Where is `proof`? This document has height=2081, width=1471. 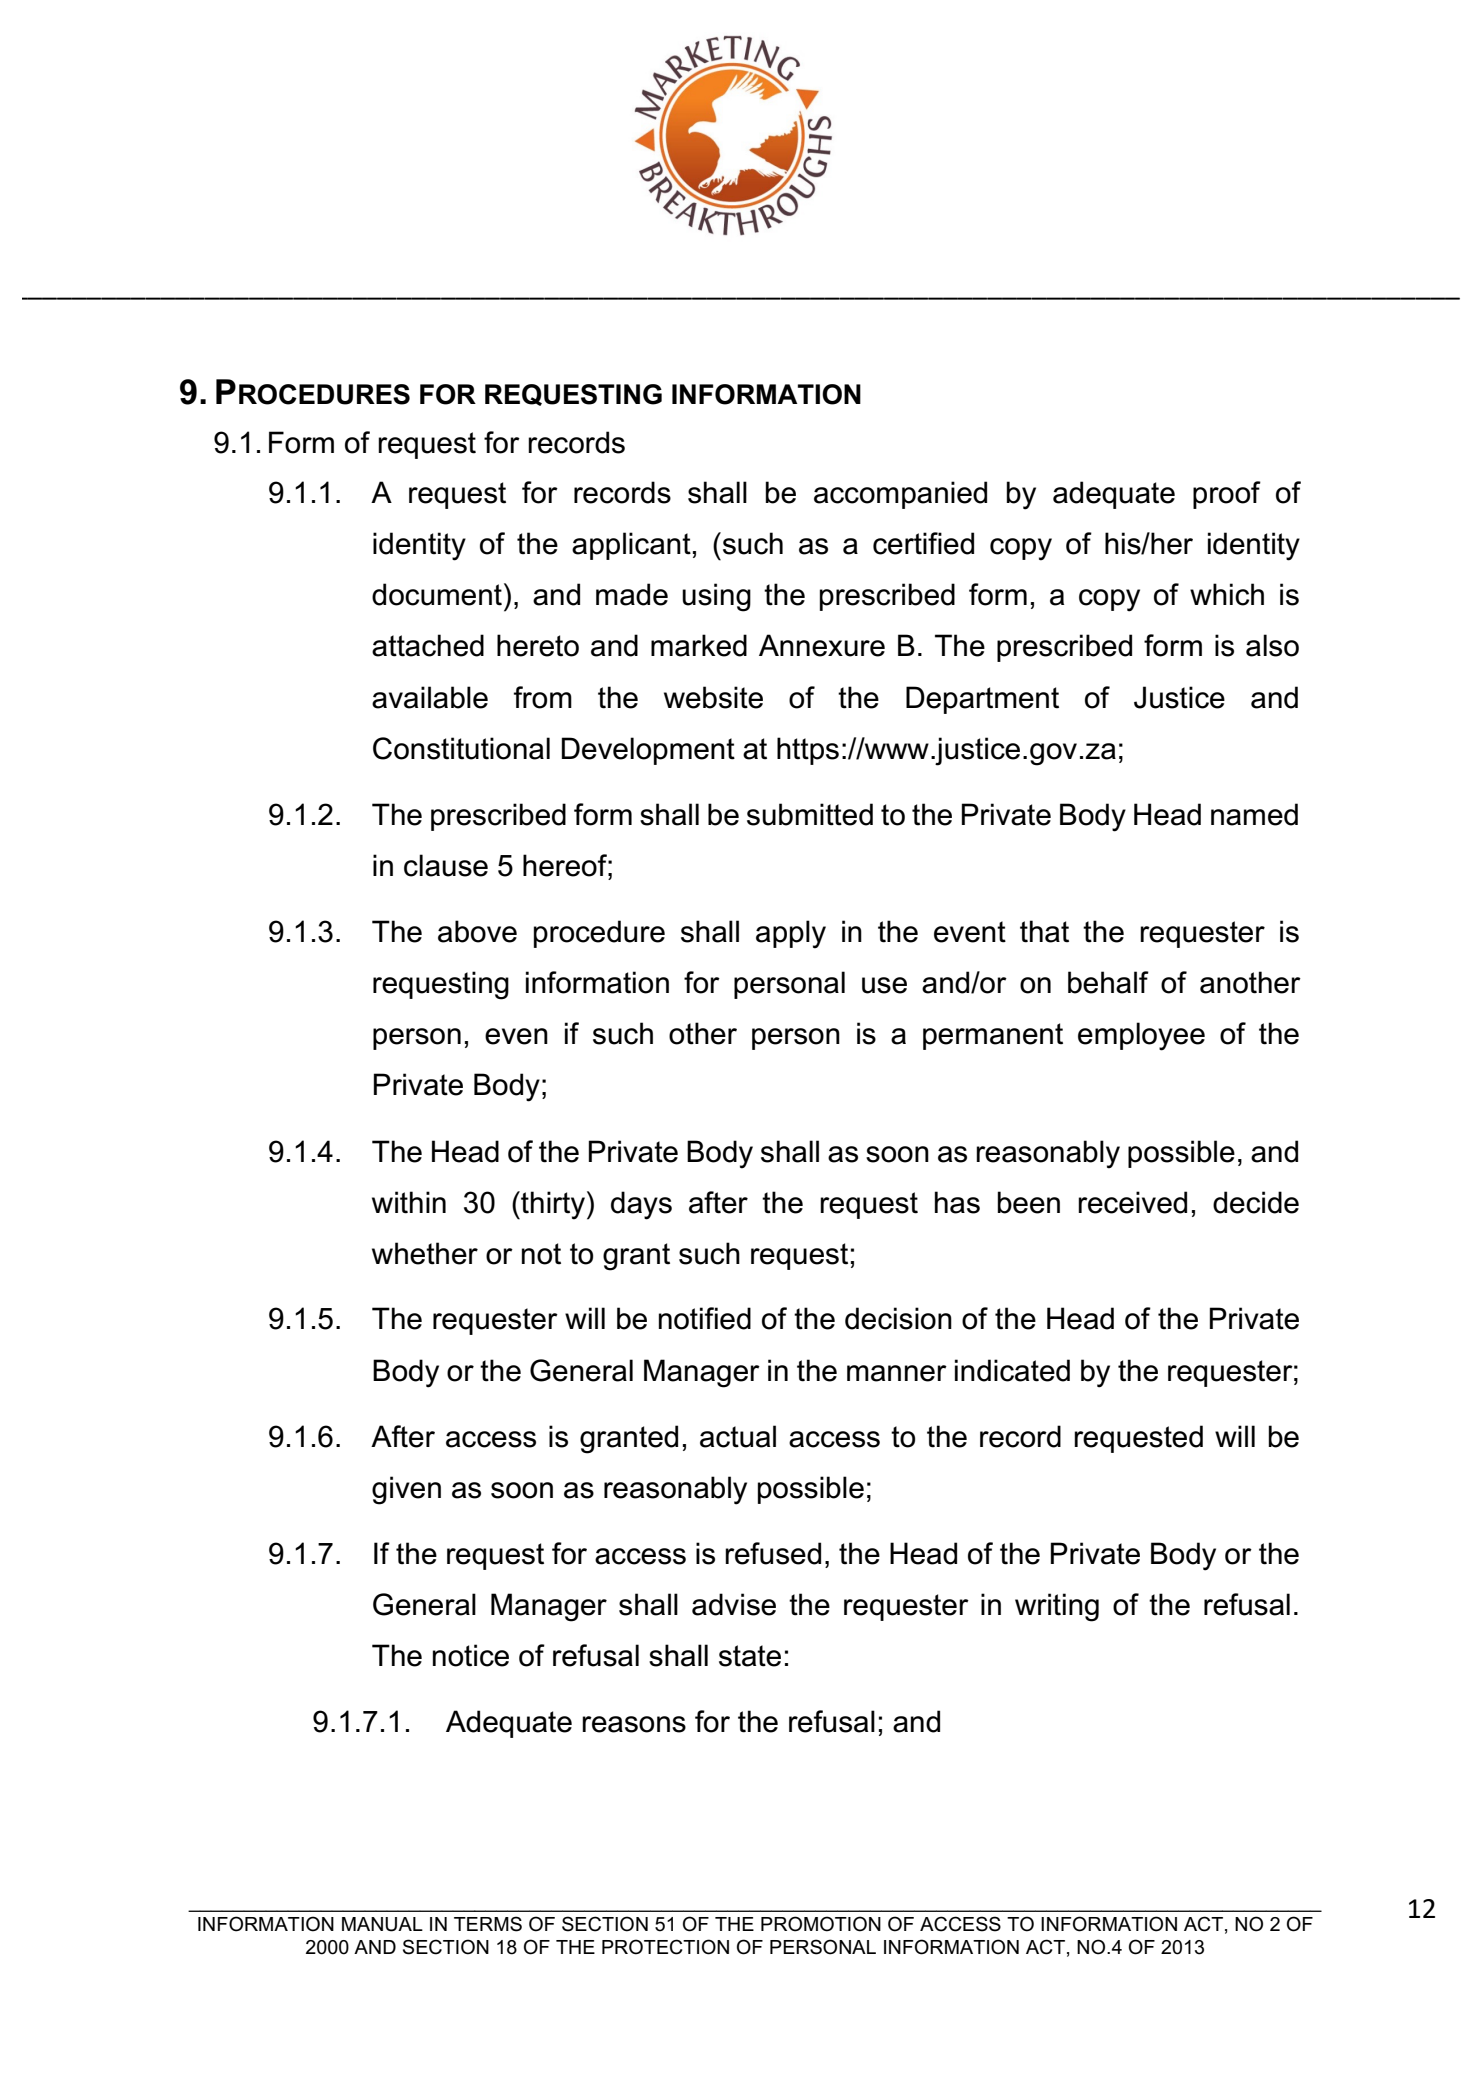 proof is located at coordinates (1227, 495).
